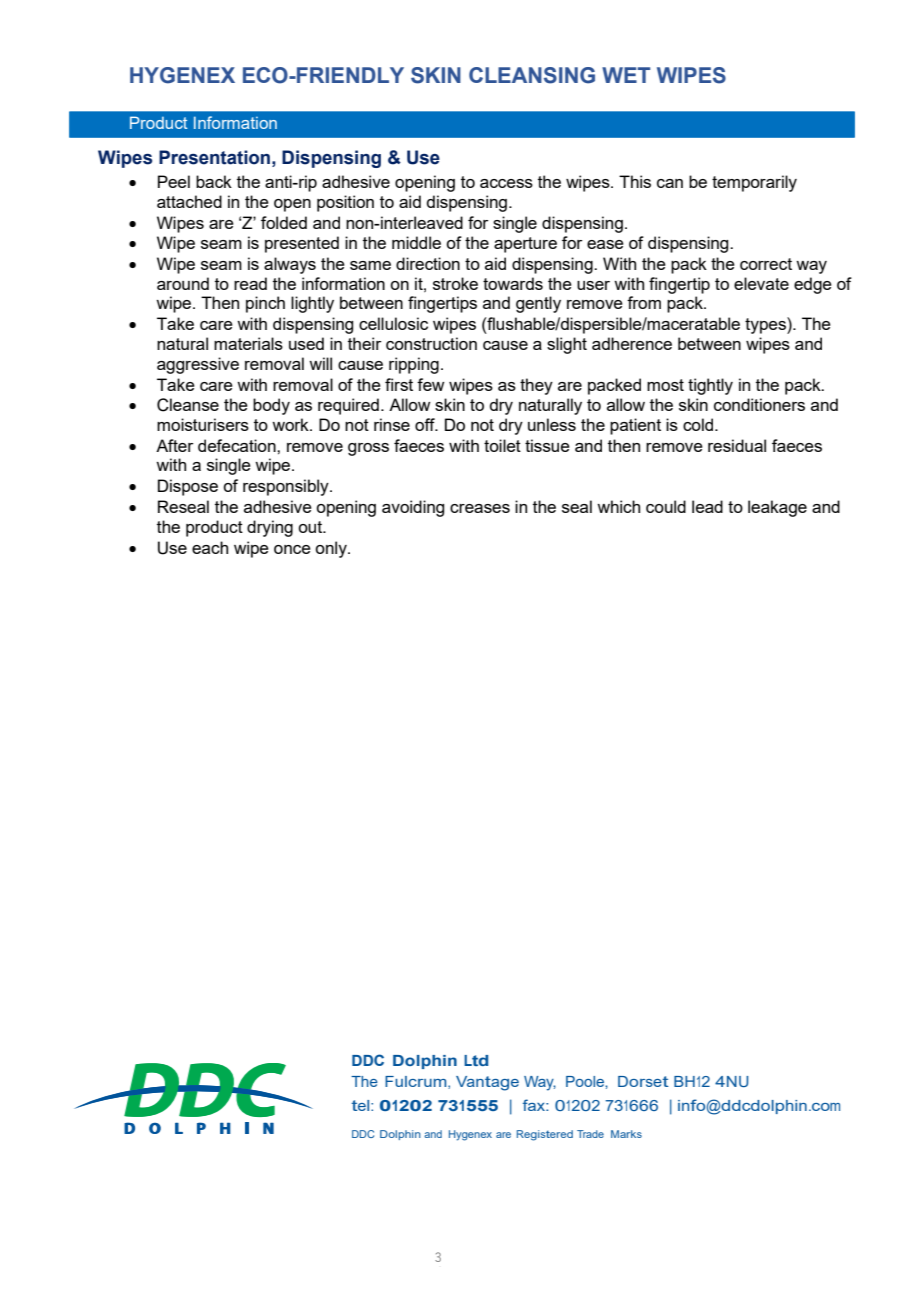 This screenshot has width=924, height=1309. Describe the element at coordinates (292, 549) in the screenshot. I see `once` at that location.
